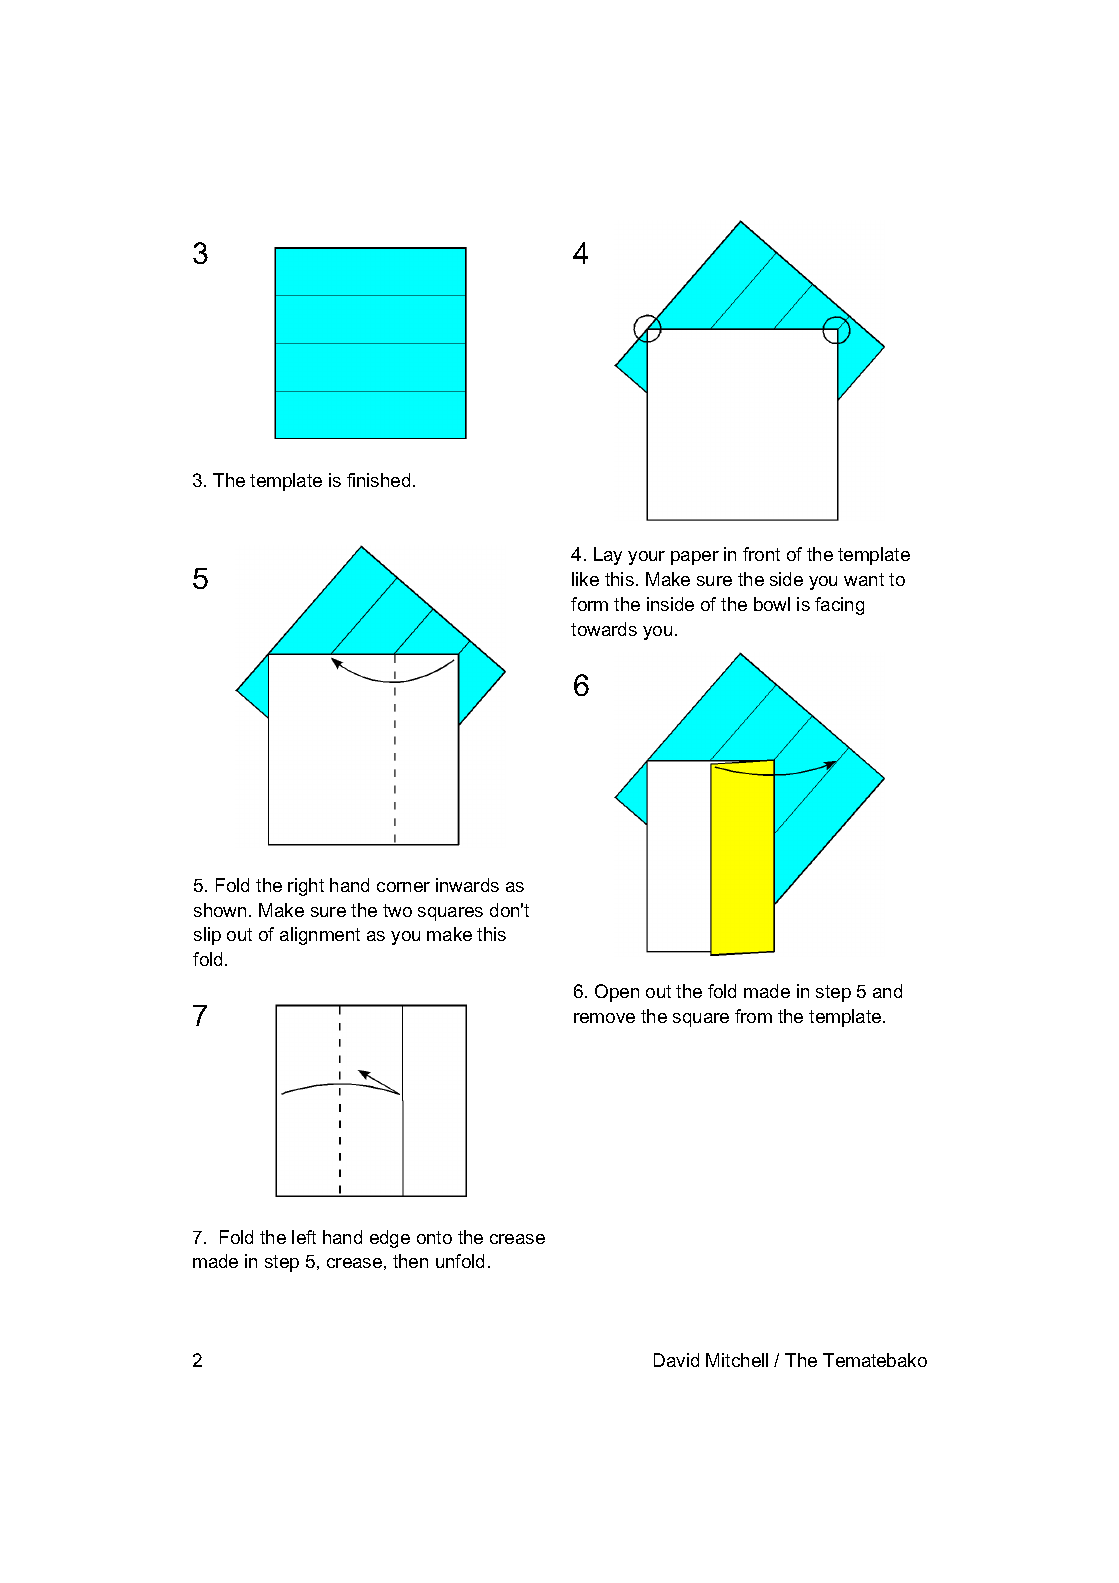 This page has height=1583, width=1119. What do you see at coordinates (761, 554) in the page?
I see `front` at bounding box center [761, 554].
